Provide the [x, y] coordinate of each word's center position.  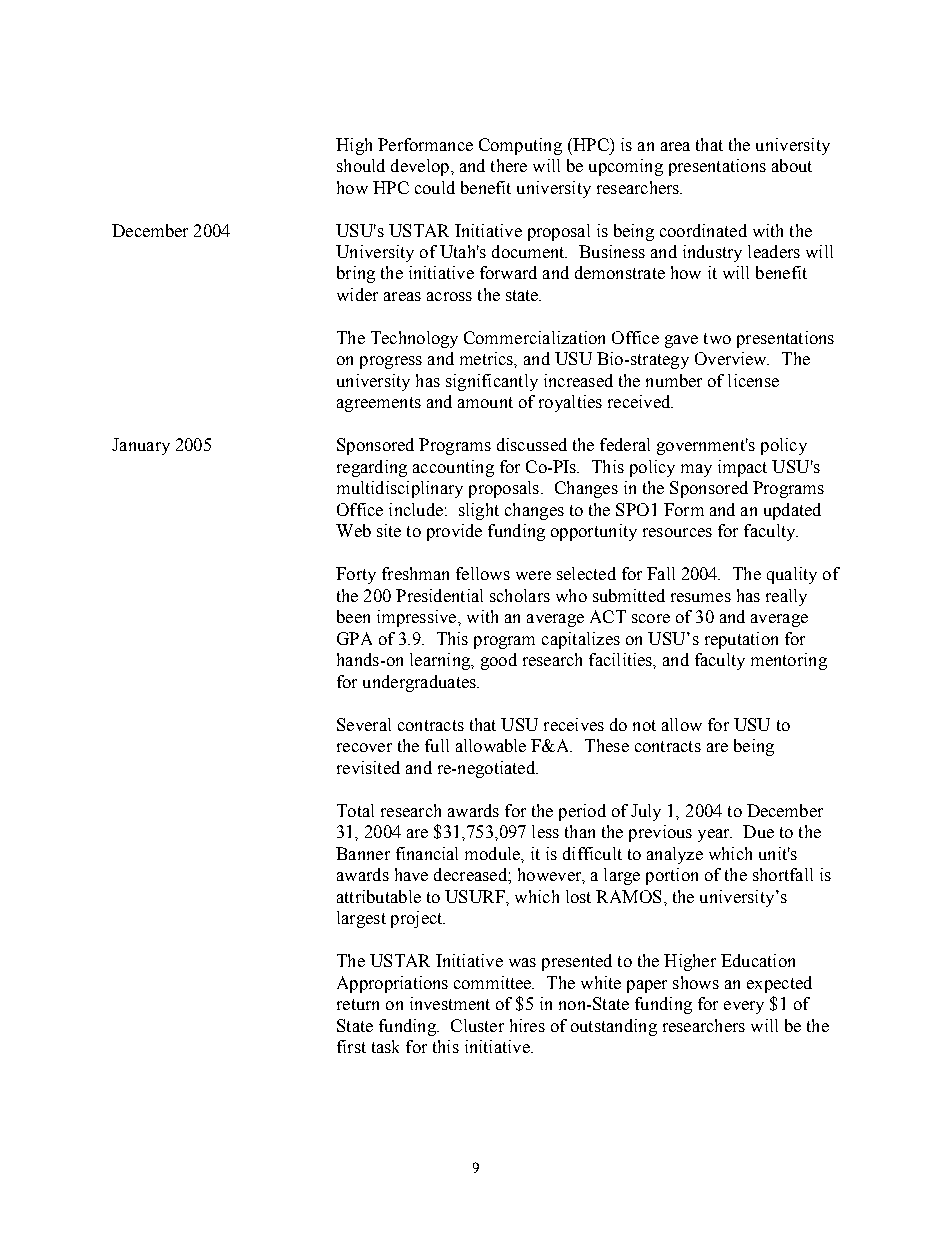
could [435, 187]
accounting [453, 468]
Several [364, 724]
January [141, 446]
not [644, 725]
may [696, 470]
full [437, 745]
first [351, 1046]
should [361, 165]
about [792, 165]
